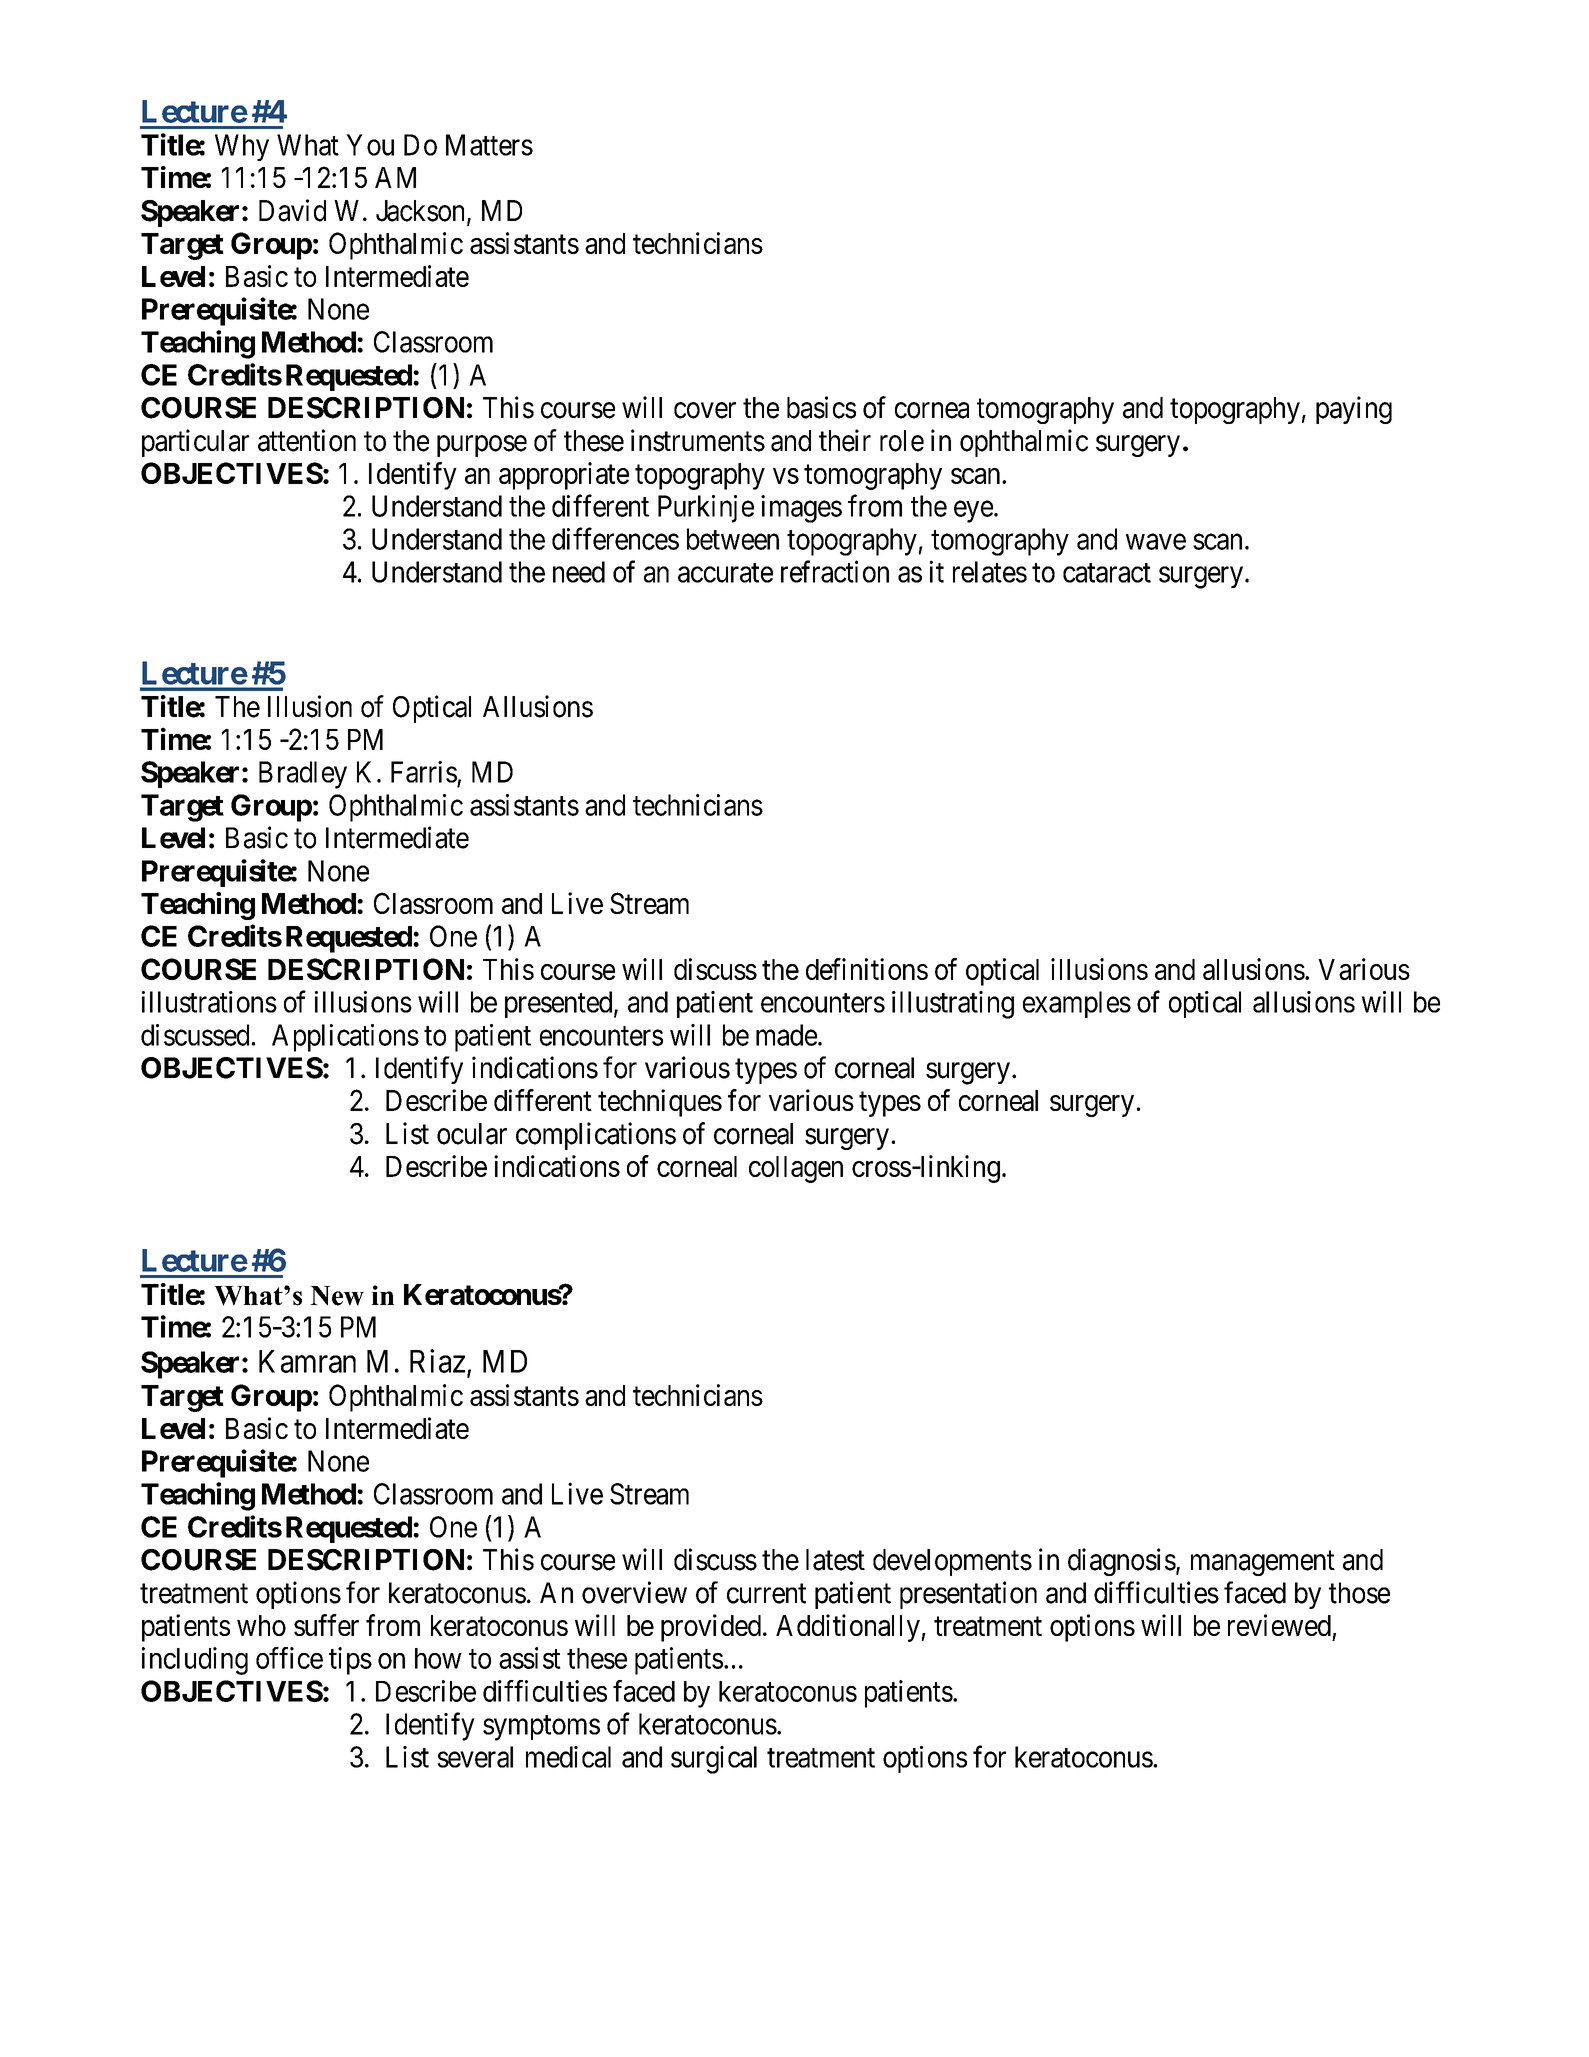 Image resolution: width=1589 pixels, height=2057 pixels. What do you see at coordinates (489, 145) in the document?
I see `Matters` at bounding box center [489, 145].
